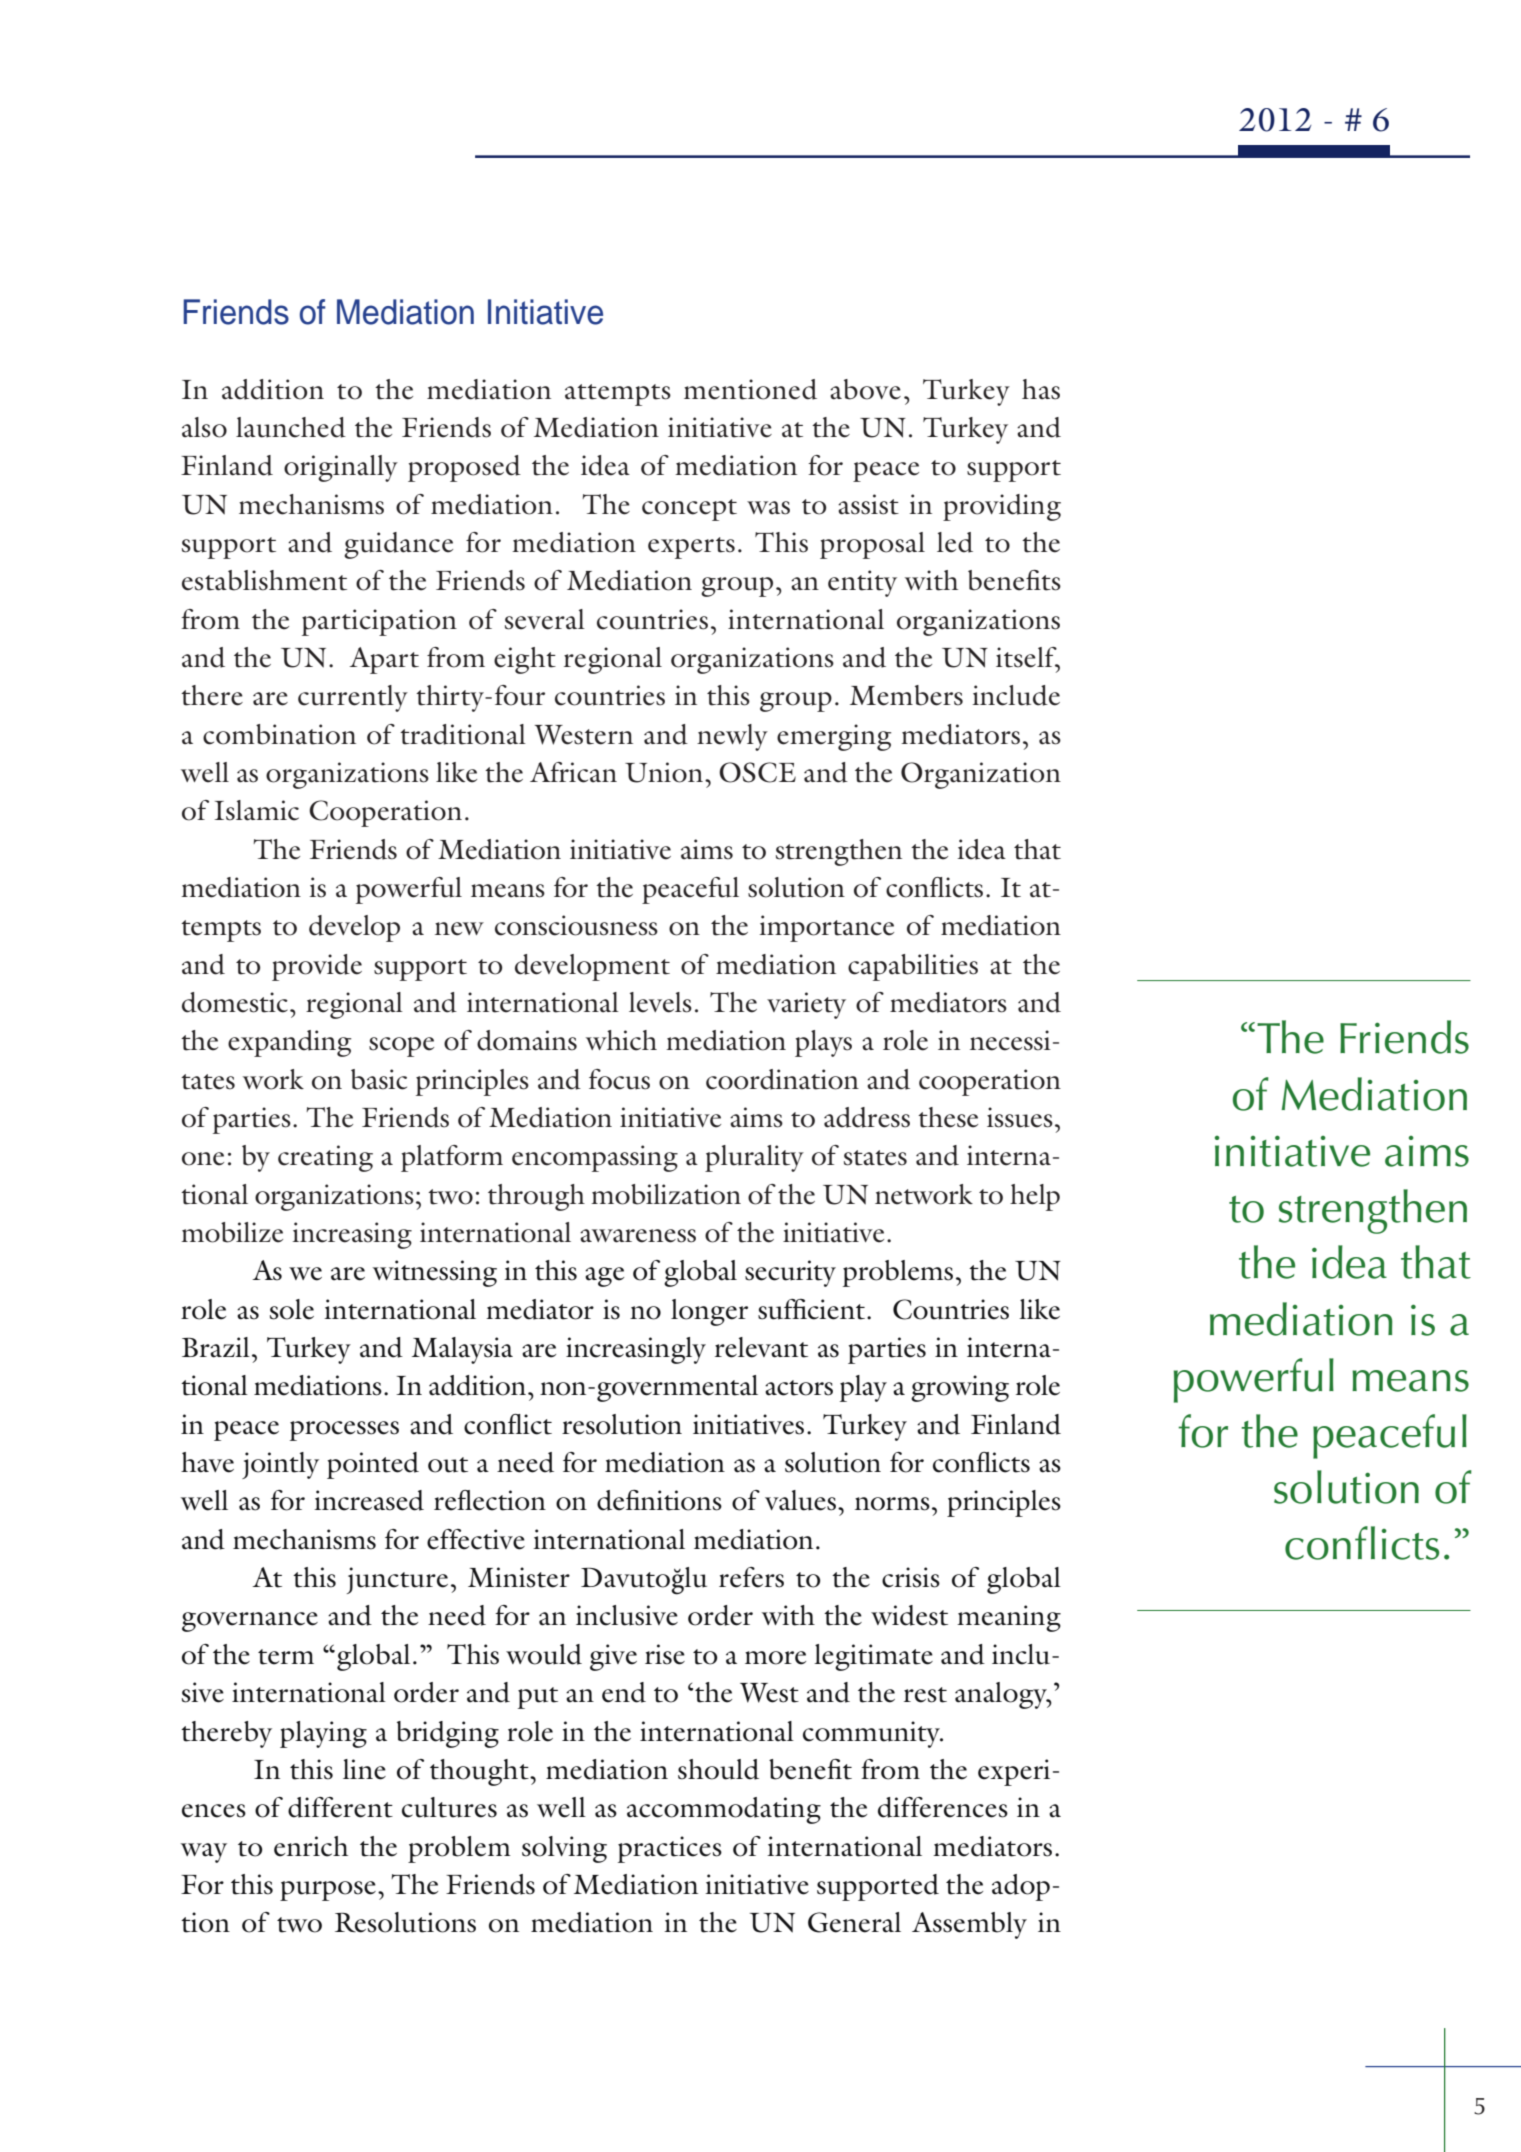 This screenshot has height=2152, width=1521. I want to click on encompassing, so click(595, 1158).
